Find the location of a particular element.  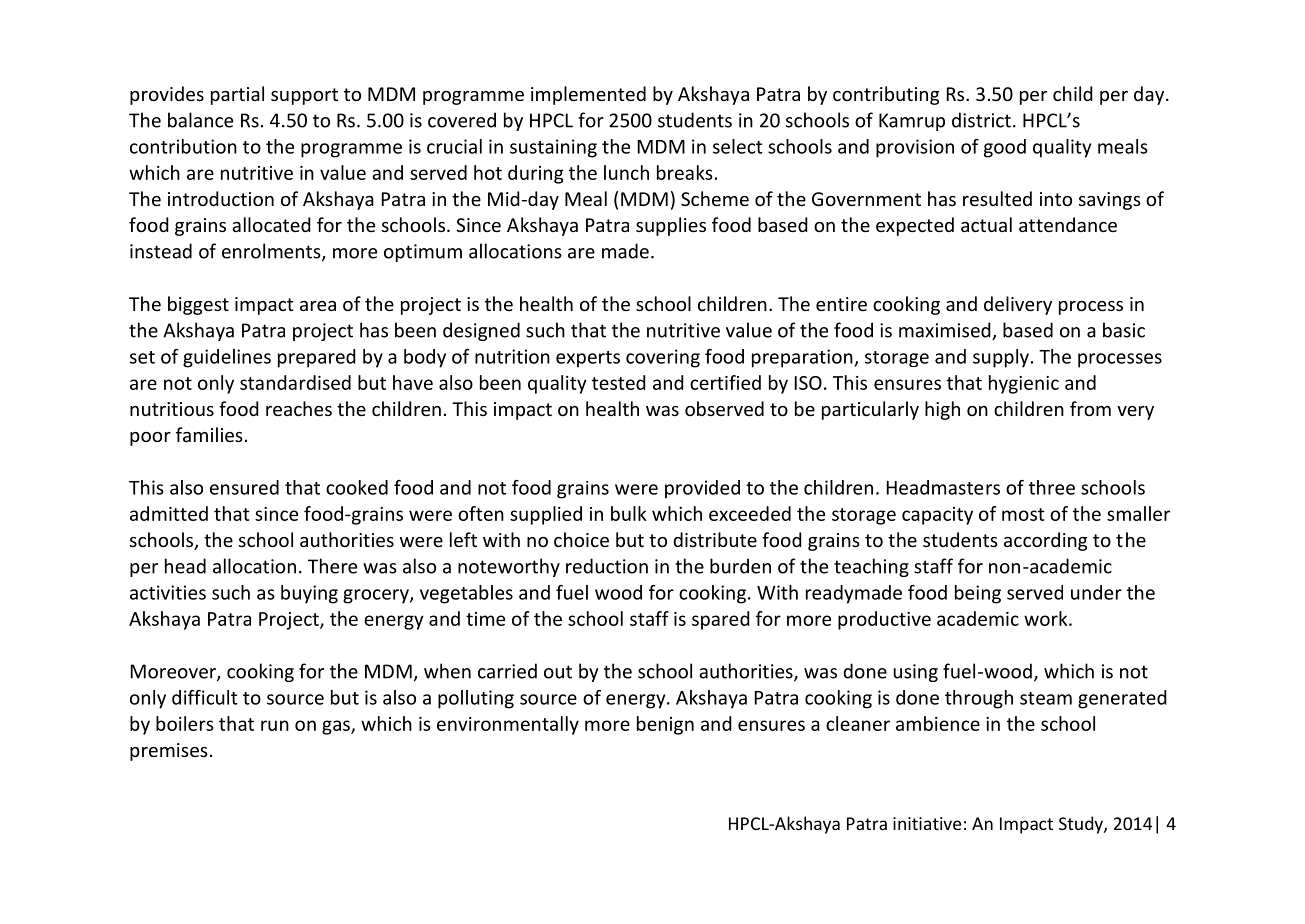

district is located at coordinates (981, 120).
